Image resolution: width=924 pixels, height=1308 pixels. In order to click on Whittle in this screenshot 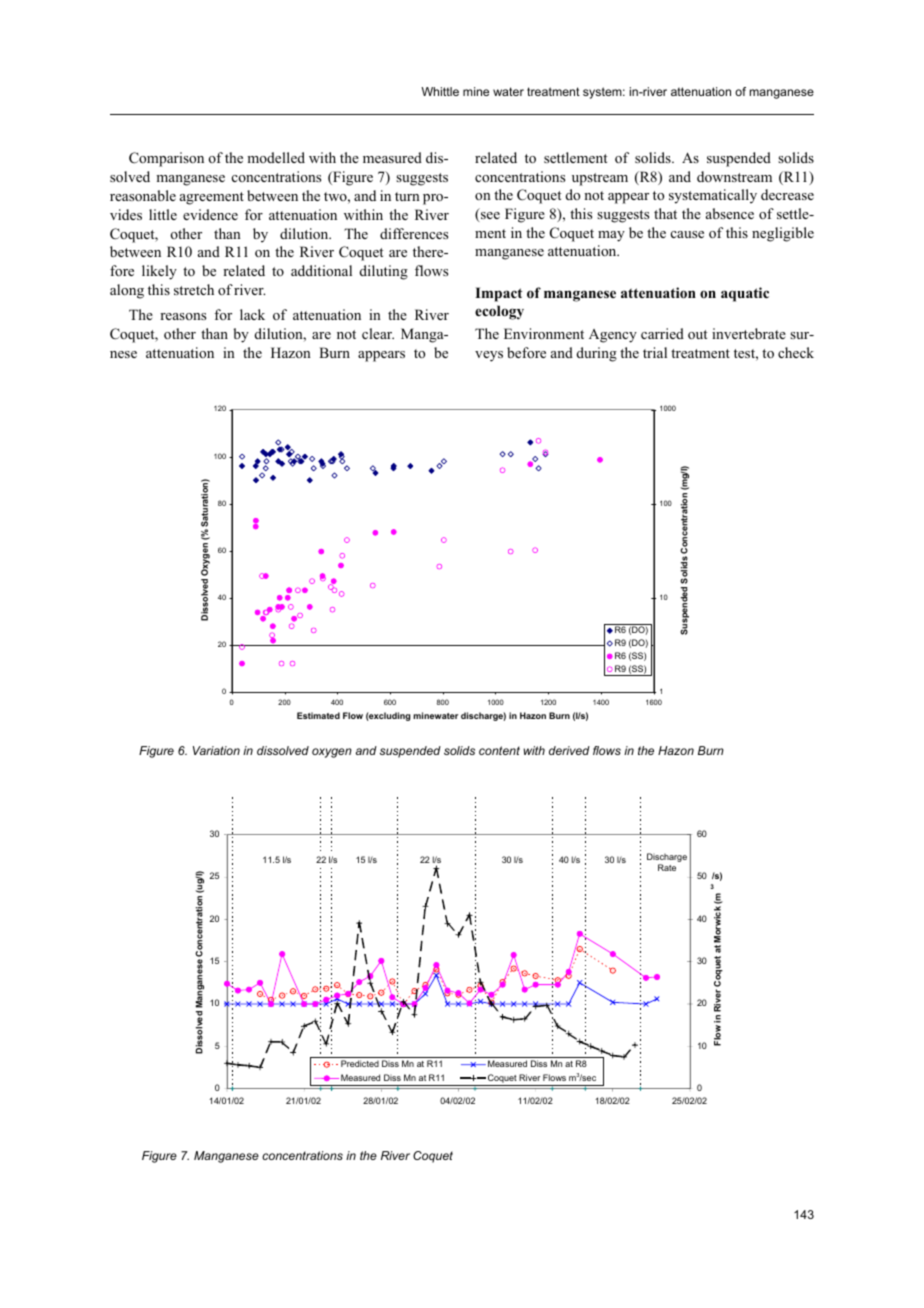, I will do `click(440, 91)`.
